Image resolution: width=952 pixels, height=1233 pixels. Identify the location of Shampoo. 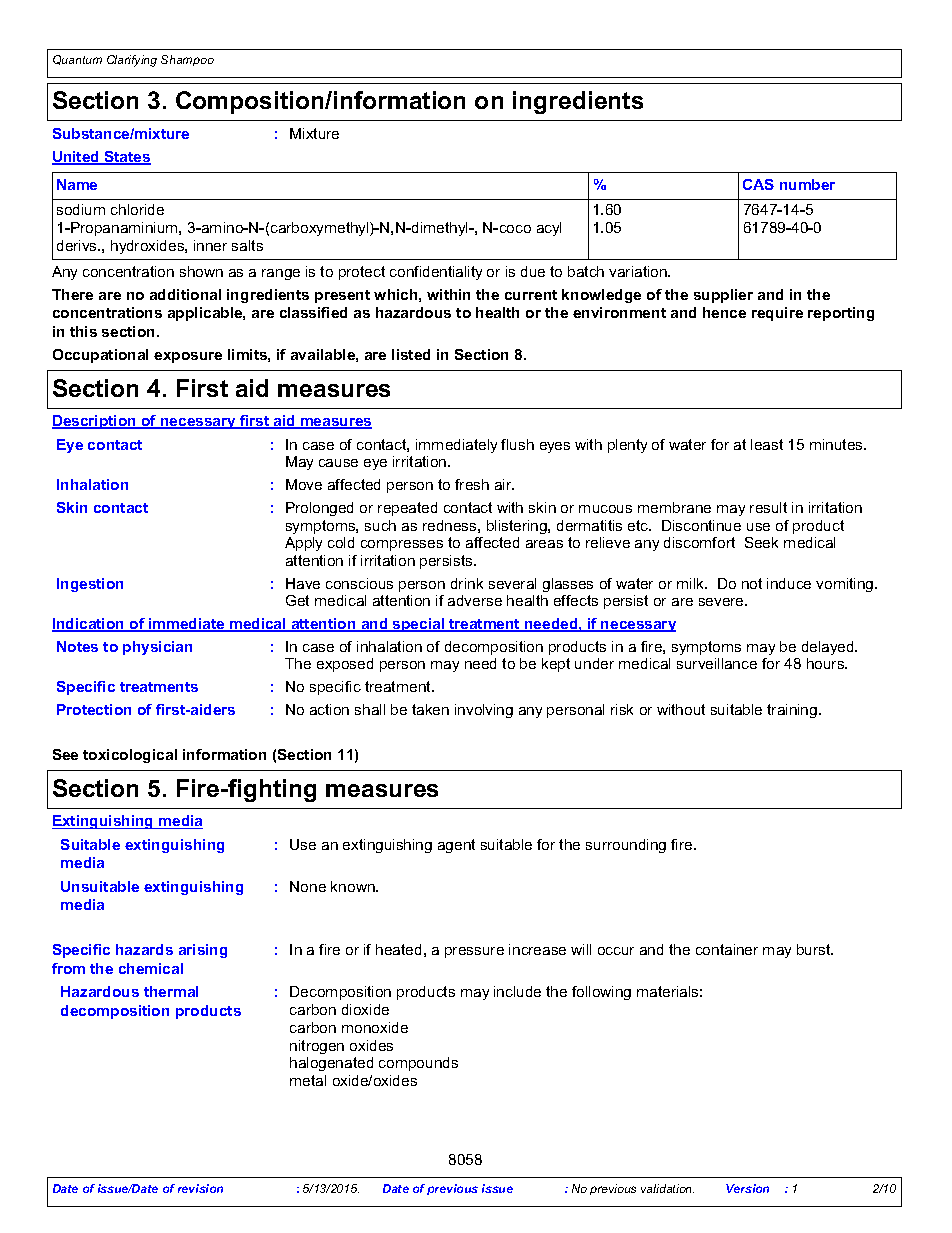
(187, 60).
